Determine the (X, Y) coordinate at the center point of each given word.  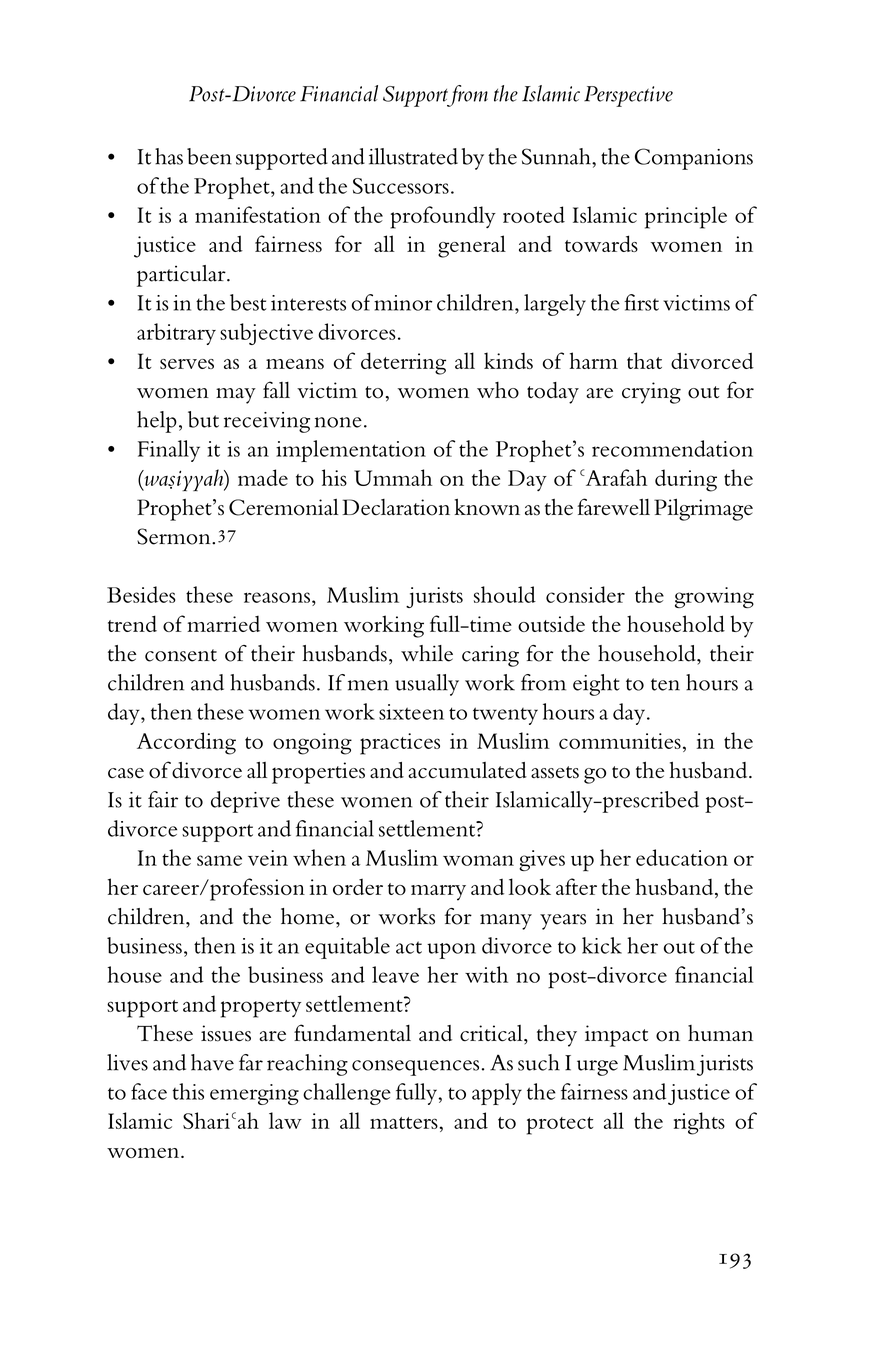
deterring (403, 363)
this (188, 1091)
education (682, 857)
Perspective (628, 96)
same (219, 860)
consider (585, 594)
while (427, 653)
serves (187, 364)
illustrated (413, 156)
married (223, 624)
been (209, 156)
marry (438, 893)
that (644, 360)
